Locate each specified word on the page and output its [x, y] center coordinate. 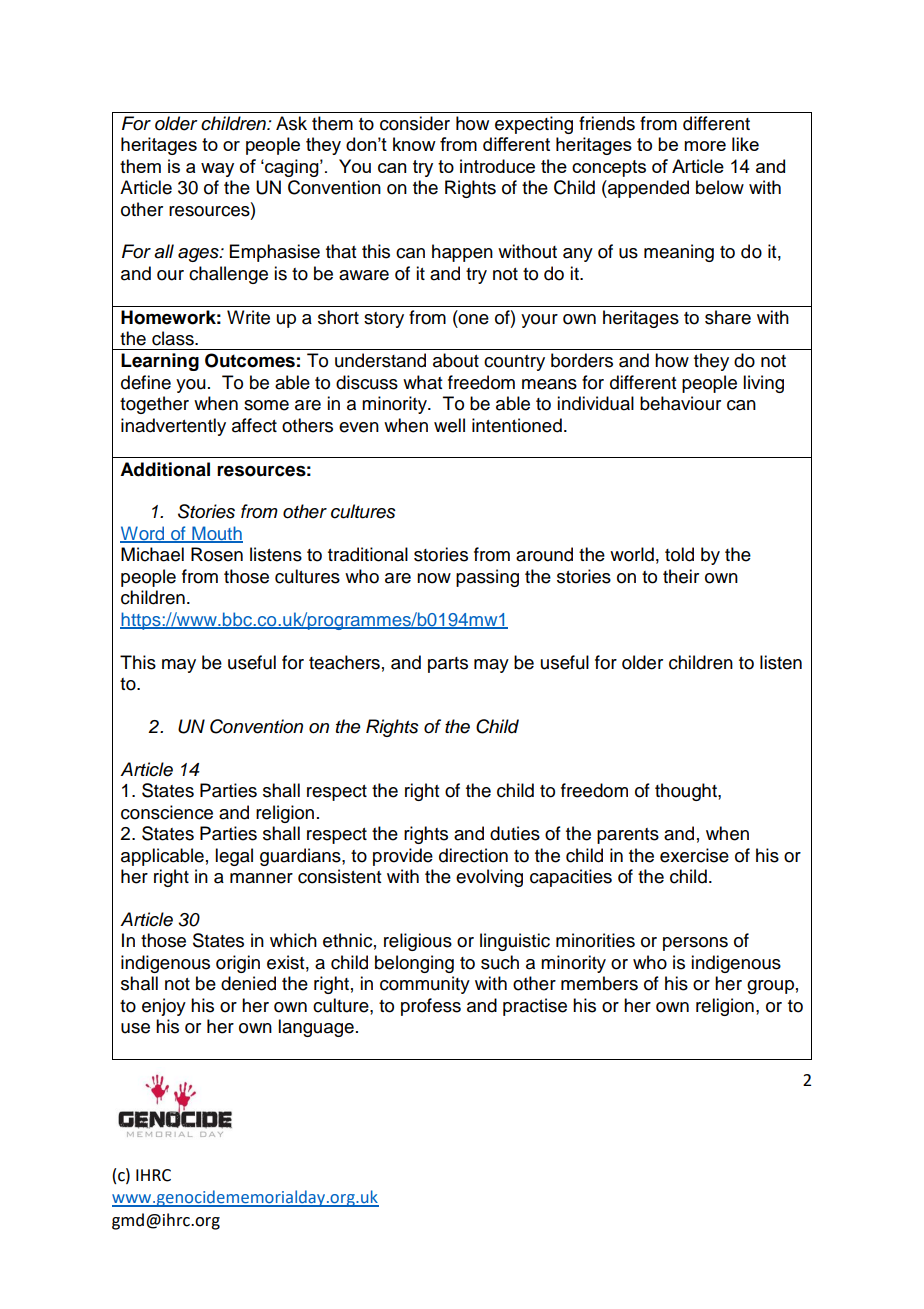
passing [487, 578]
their [681, 576]
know [414, 144]
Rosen [217, 554]
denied [248, 983]
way [217, 170]
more [705, 146]
